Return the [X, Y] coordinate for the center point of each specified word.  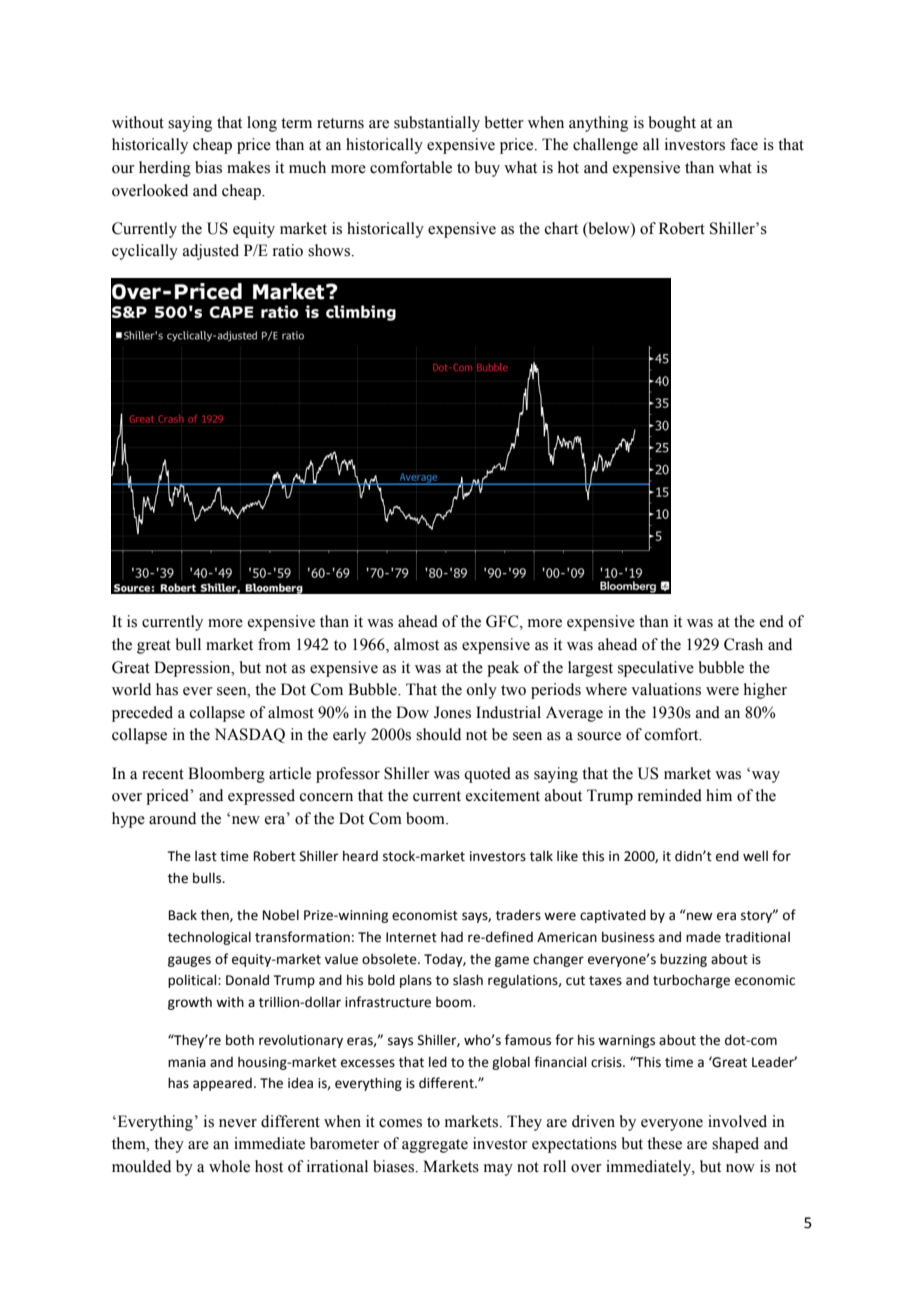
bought [672, 124]
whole [229, 1166]
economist [425, 915]
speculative [656, 669]
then [216, 915]
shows [330, 250]
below [609, 229]
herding [165, 169]
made [703, 937]
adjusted [211, 252]
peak [503, 669]
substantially [437, 124]
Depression [193, 669]
